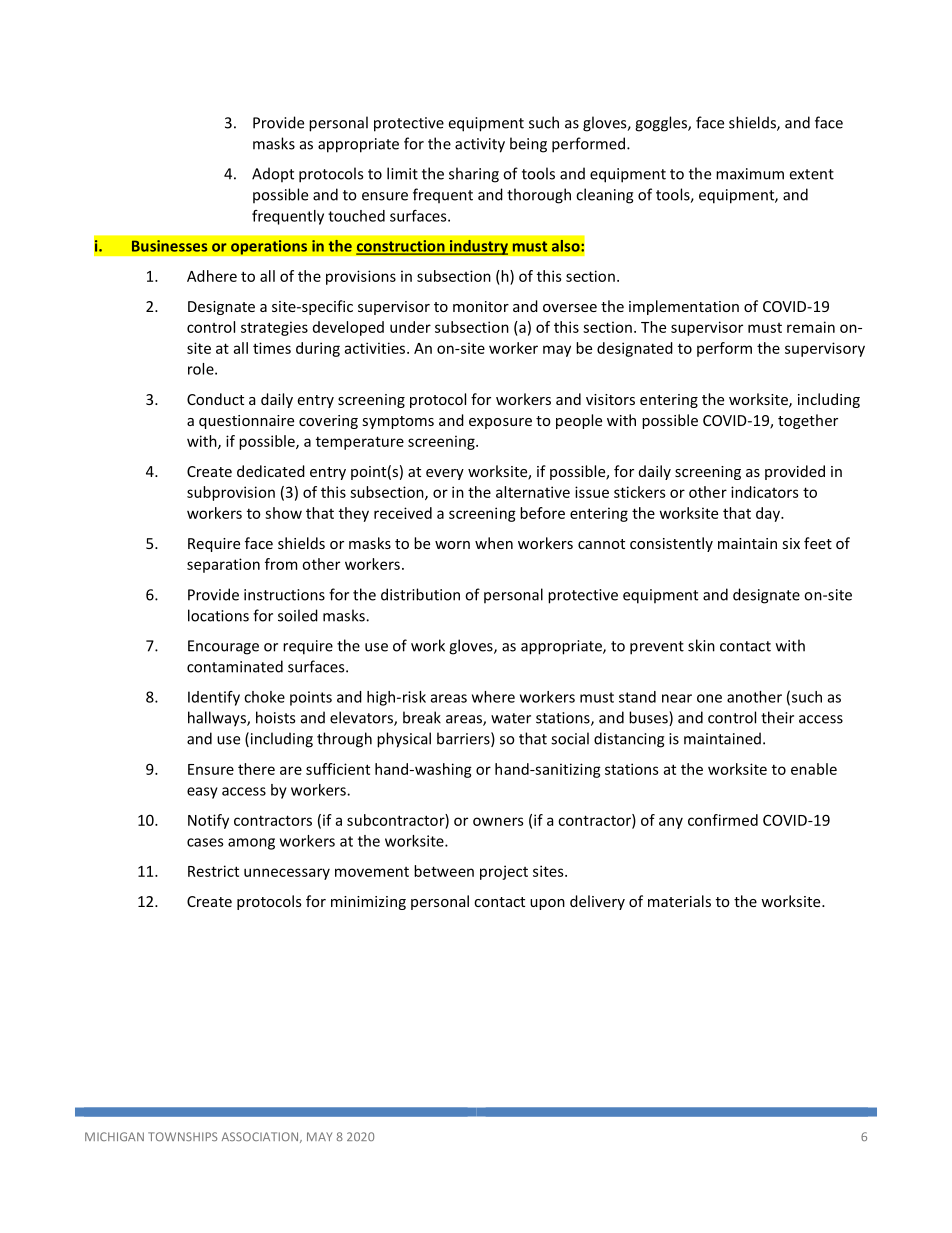 The width and height of the image is (952, 1233). Describe the element at coordinates (547, 904) in the image. I see `upon` at that location.
